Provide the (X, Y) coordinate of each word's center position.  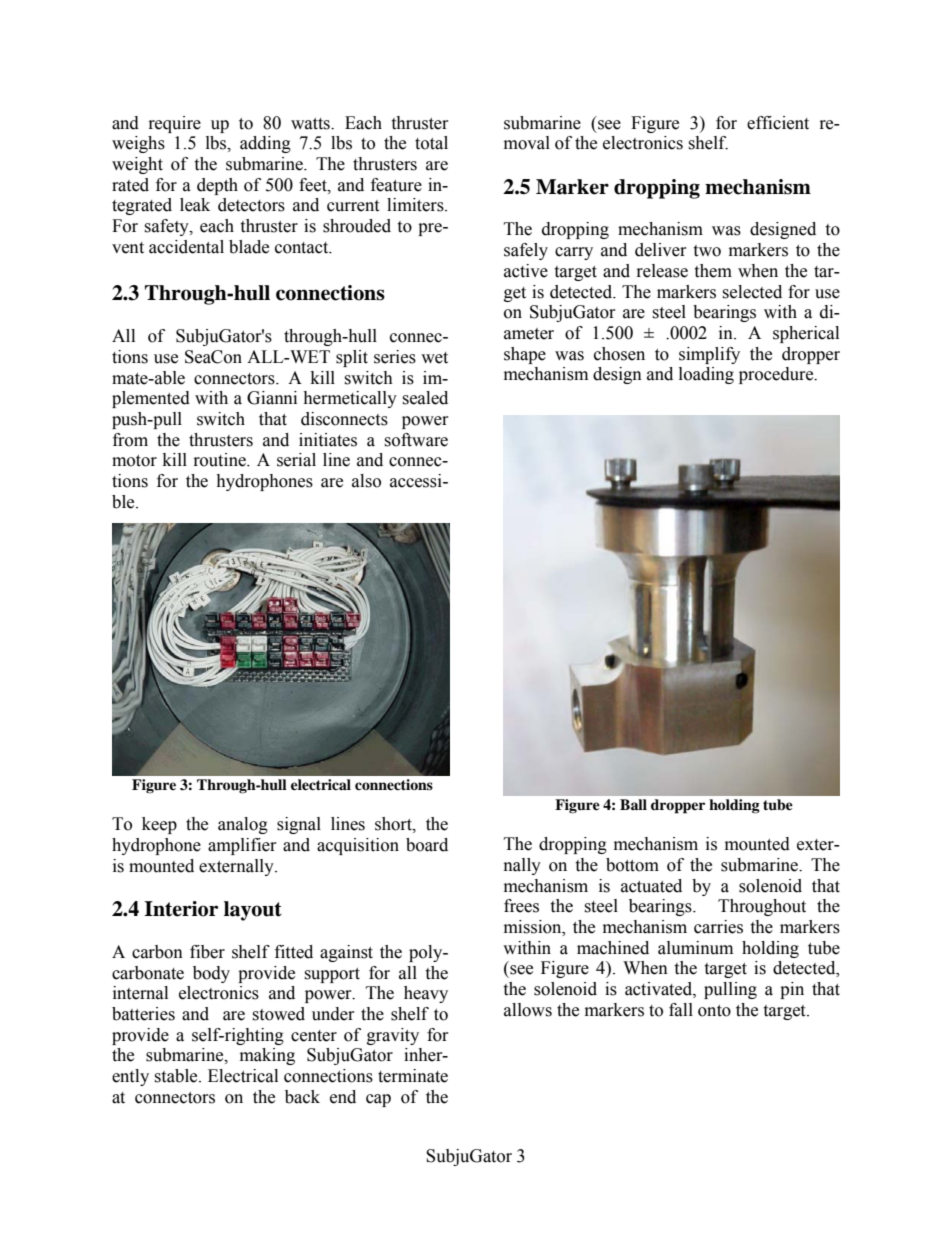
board (427, 845)
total (431, 143)
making (267, 1056)
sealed (425, 398)
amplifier (242, 846)
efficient (778, 123)
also (366, 481)
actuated (651, 886)
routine (221, 460)
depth (217, 186)
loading (706, 375)
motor (134, 461)
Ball (633, 804)
